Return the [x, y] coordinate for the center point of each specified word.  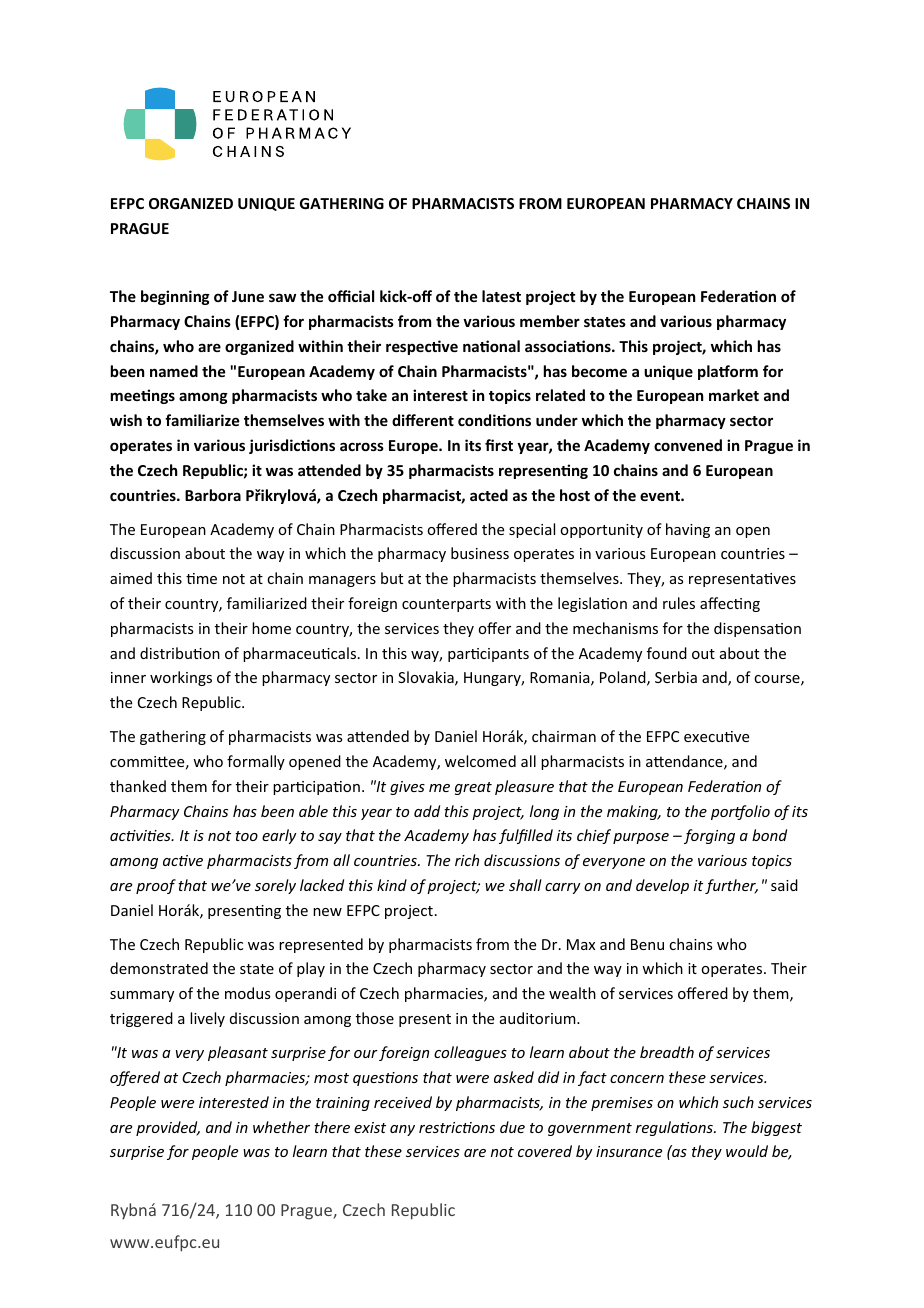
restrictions [457, 1127]
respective [422, 347]
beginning [175, 297]
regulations [675, 1128]
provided [168, 1128]
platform [728, 372]
